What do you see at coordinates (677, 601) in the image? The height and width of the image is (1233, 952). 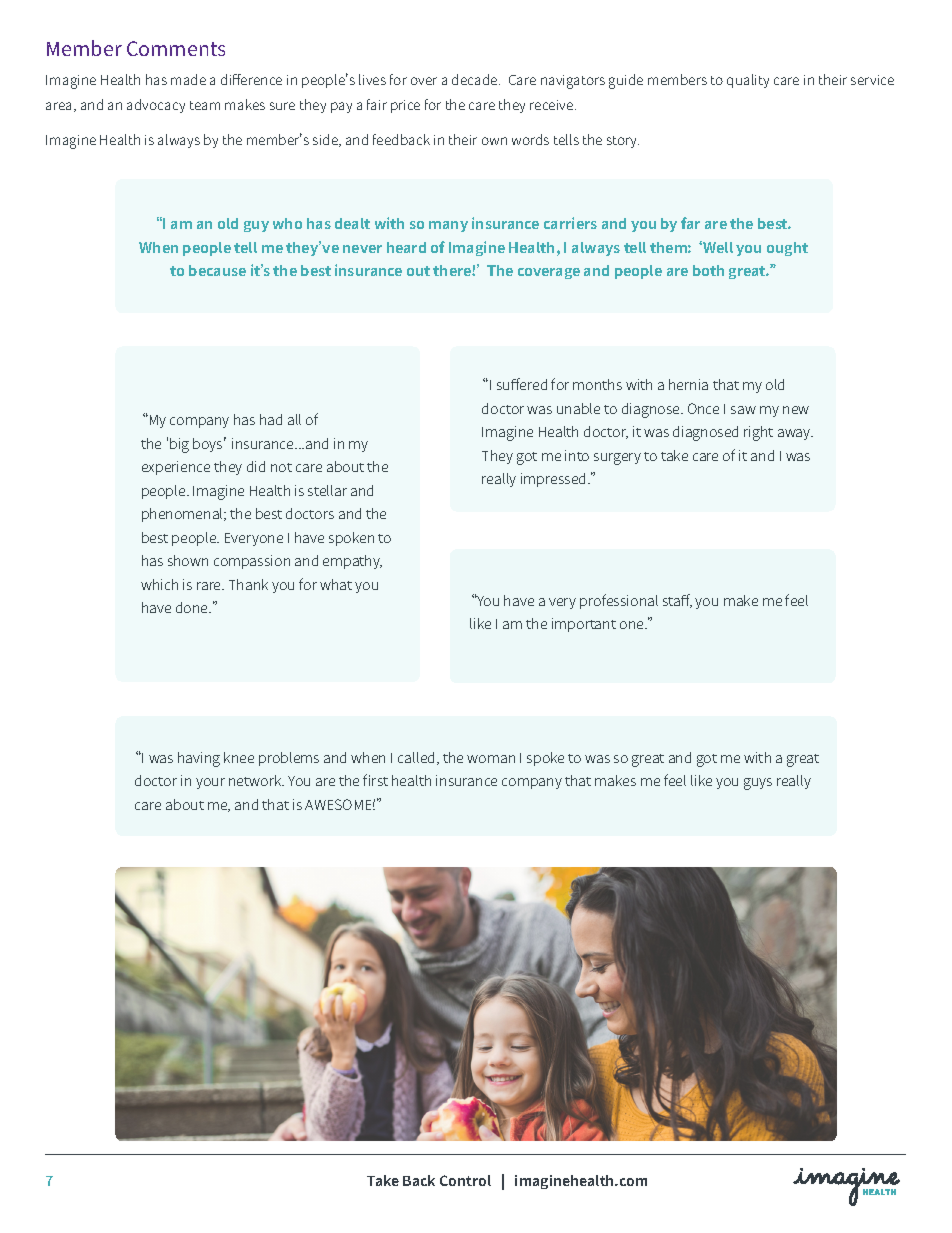 I see `staff` at bounding box center [677, 601].
